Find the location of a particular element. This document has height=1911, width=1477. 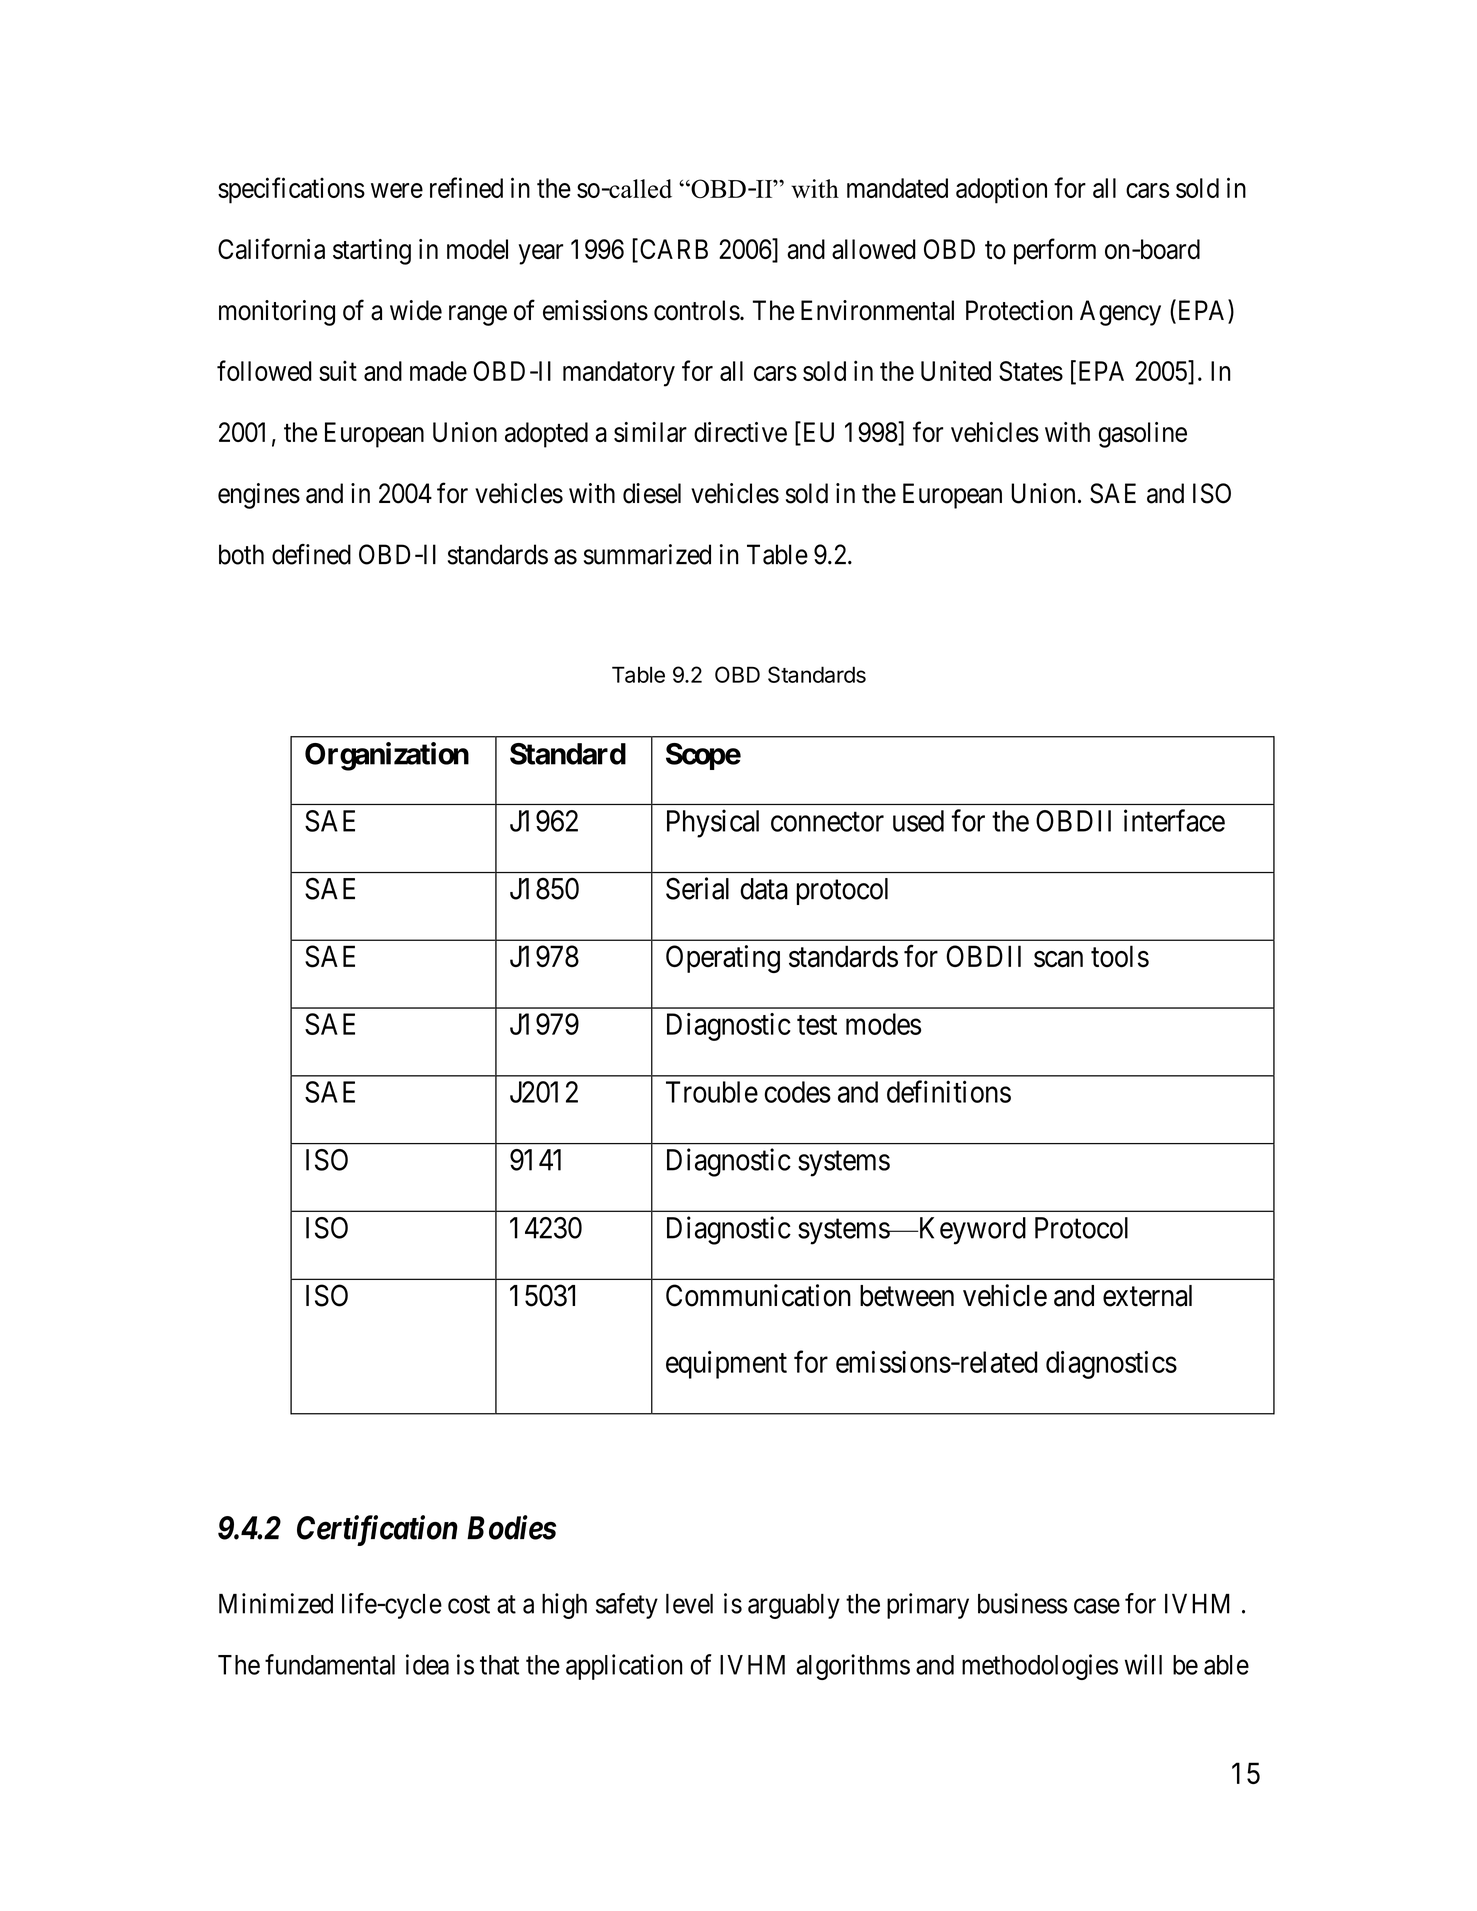

starting is located at coordinates (372, 252).
